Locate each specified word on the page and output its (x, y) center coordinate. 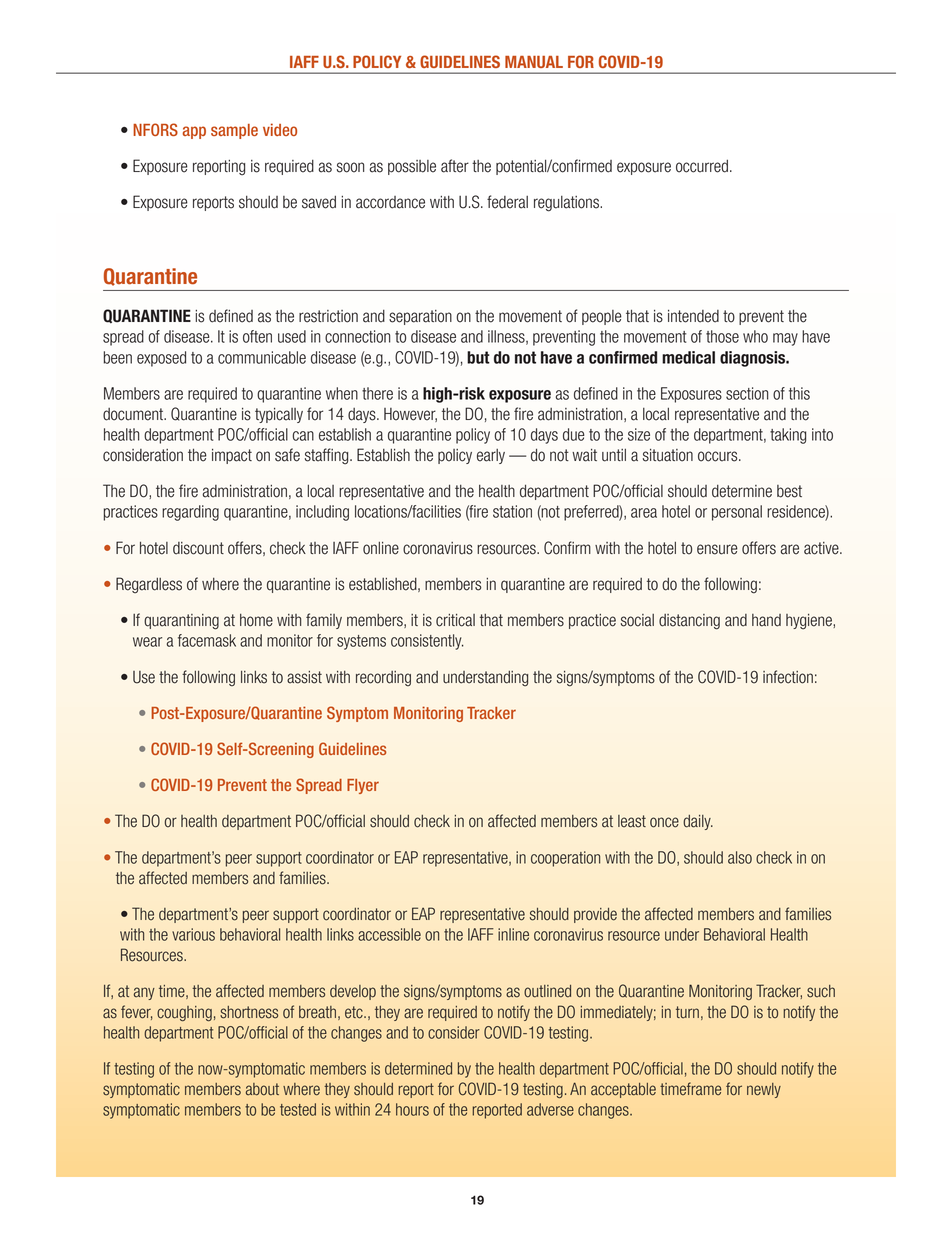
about (262, 1089)
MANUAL (534, 62)
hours (412, 1109)
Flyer (363, 786)
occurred (702, 166)
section (747, 393)
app (194, 132)
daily (698, 822)
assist (304, 677)
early (491, 456)
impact (232, 456)
